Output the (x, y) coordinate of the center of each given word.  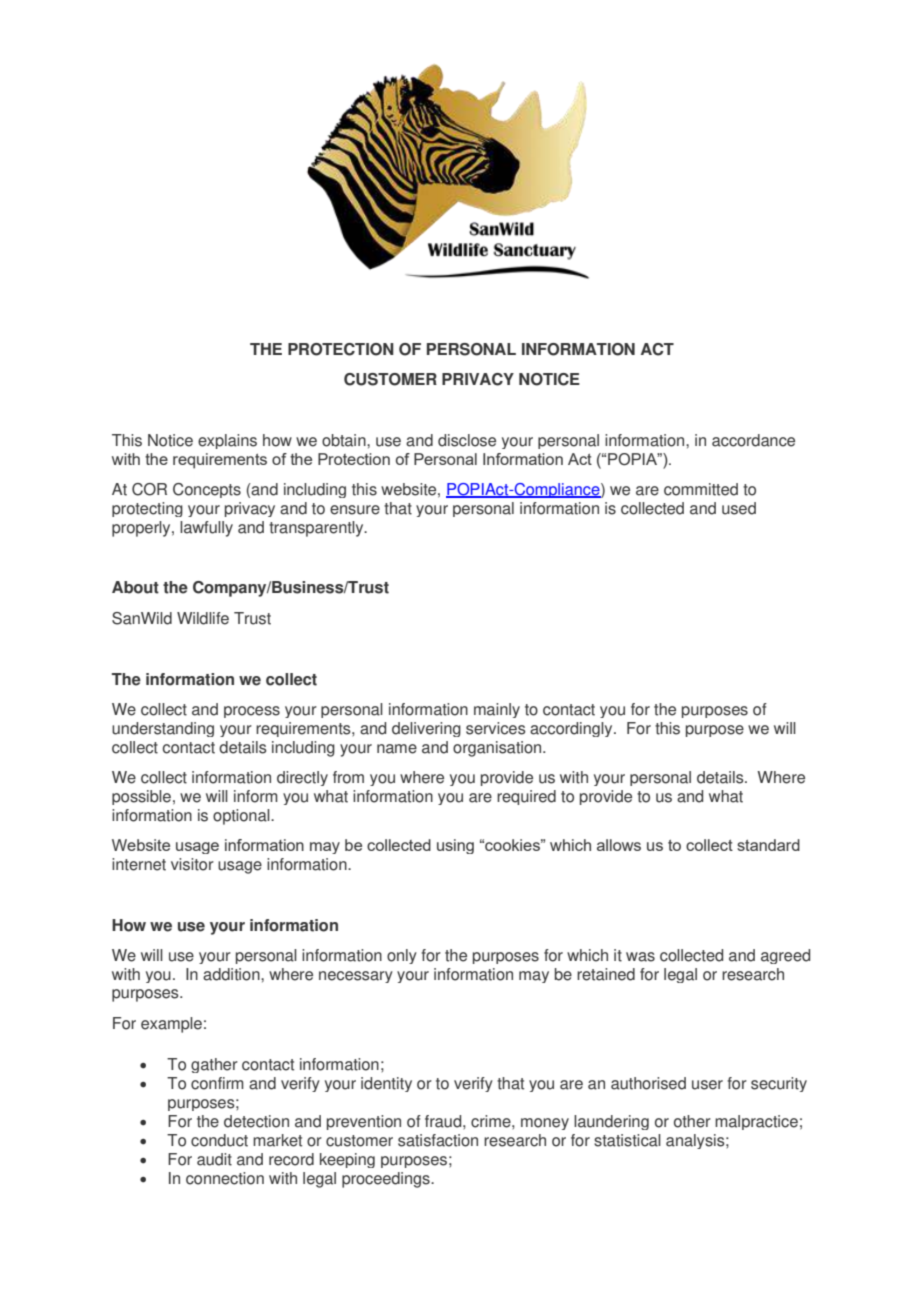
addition (232, 974)
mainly (497, 710)
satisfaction (438, 1140)
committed (701, 489)
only (402, 956)
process (252, 712)
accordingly (572, 729)
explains (227, 441)
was (640, 957)
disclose (467, 440)
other (692, 1121)
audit (214, 1159)
